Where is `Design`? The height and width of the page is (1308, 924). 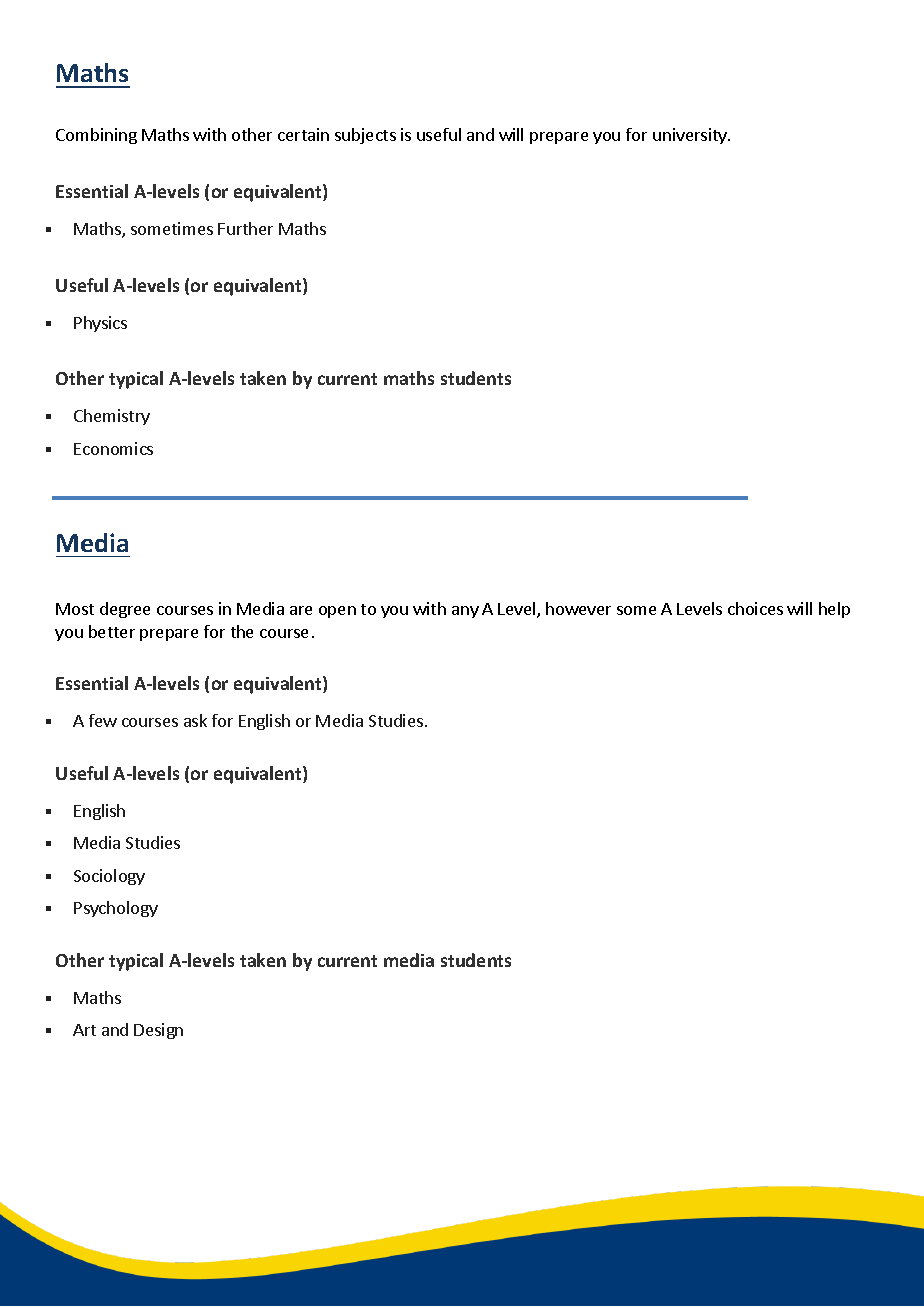 Design is located at coordinates (158, 1031).
